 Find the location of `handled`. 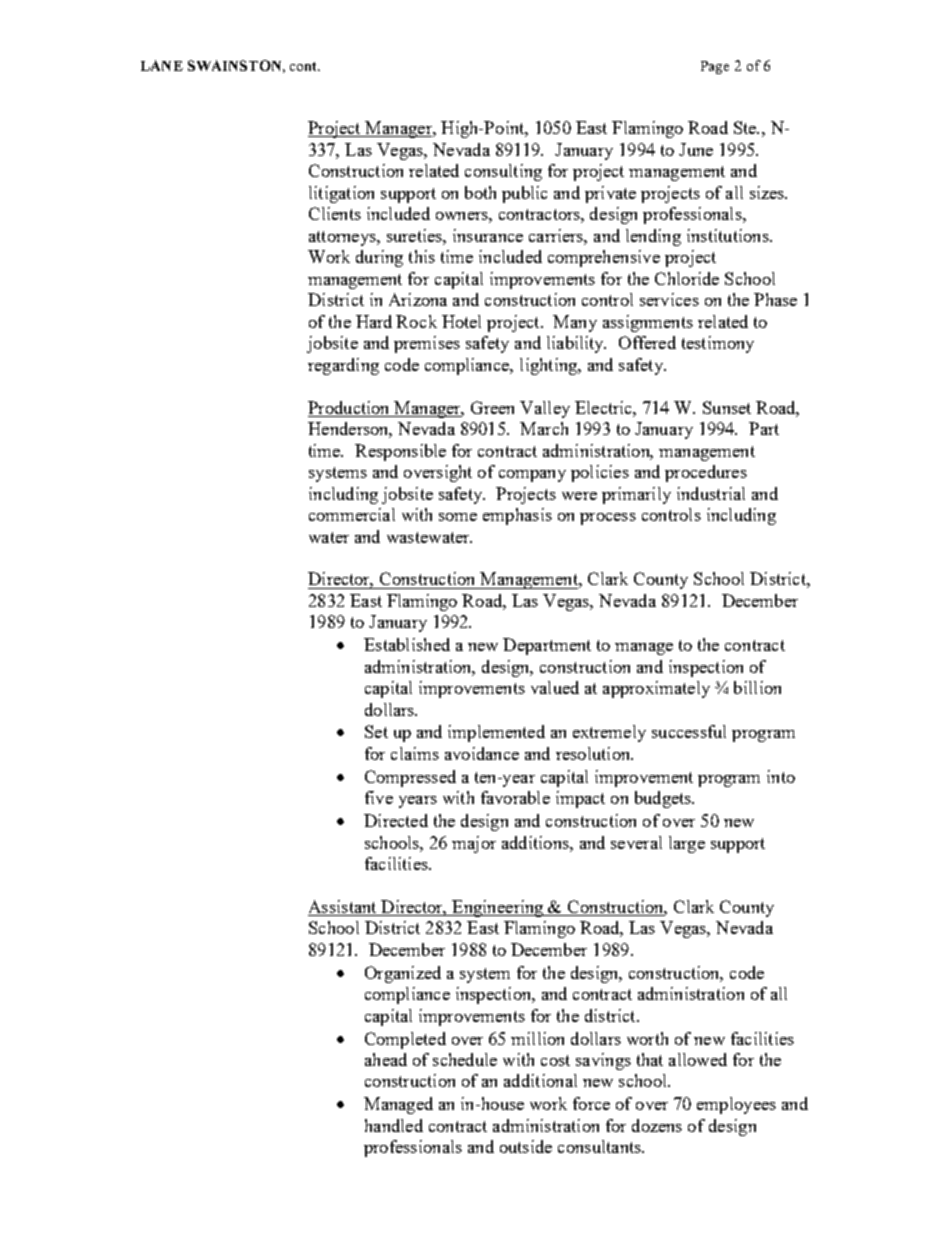

handled is located at coordinates (394, 1125).
